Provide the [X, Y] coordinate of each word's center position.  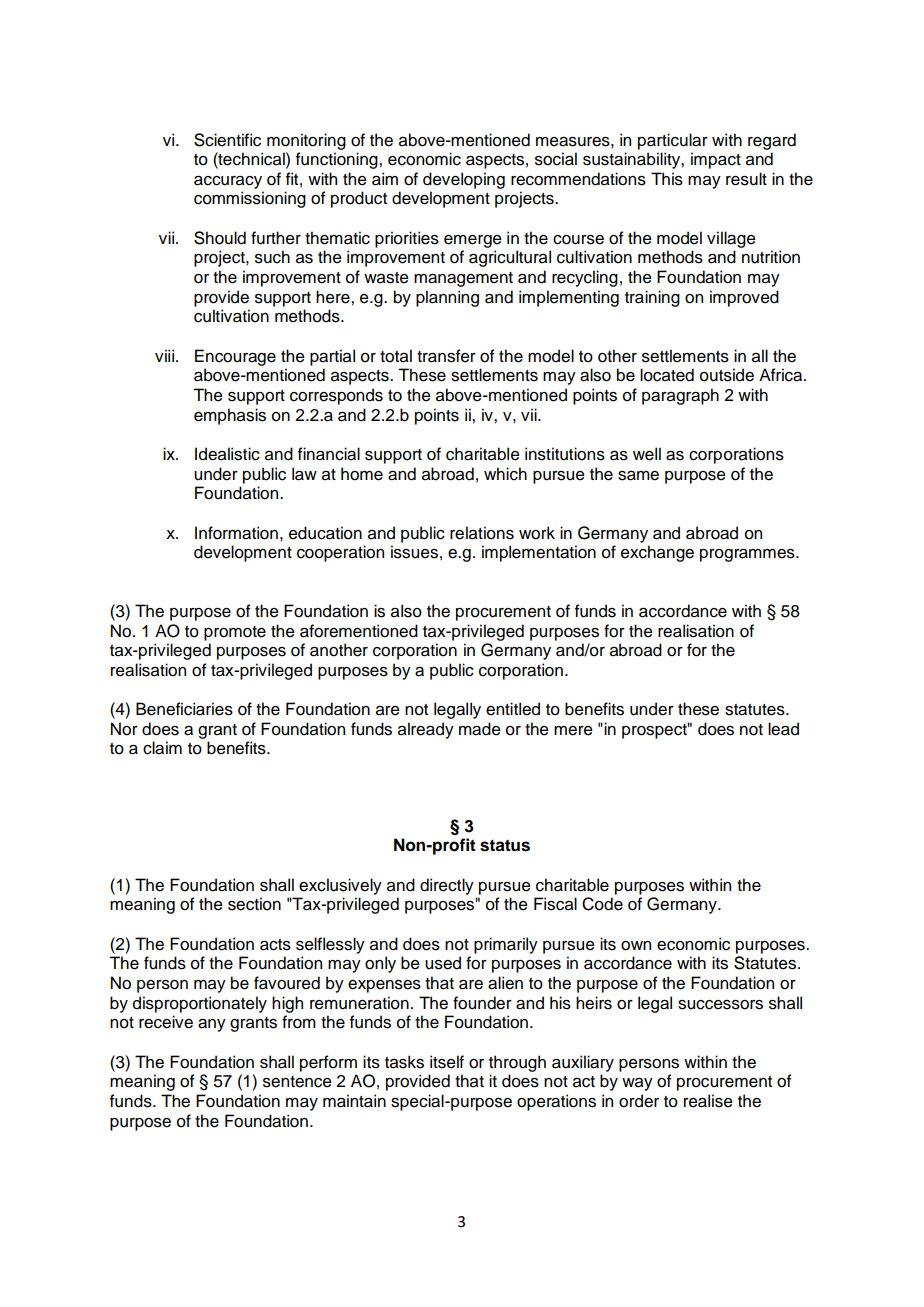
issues [414, 552]
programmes [748, 555]
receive [166, 1022]
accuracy [228, 182]
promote [235, 633]
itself [447, 1062]
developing [464, 180]
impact [716, 160]
